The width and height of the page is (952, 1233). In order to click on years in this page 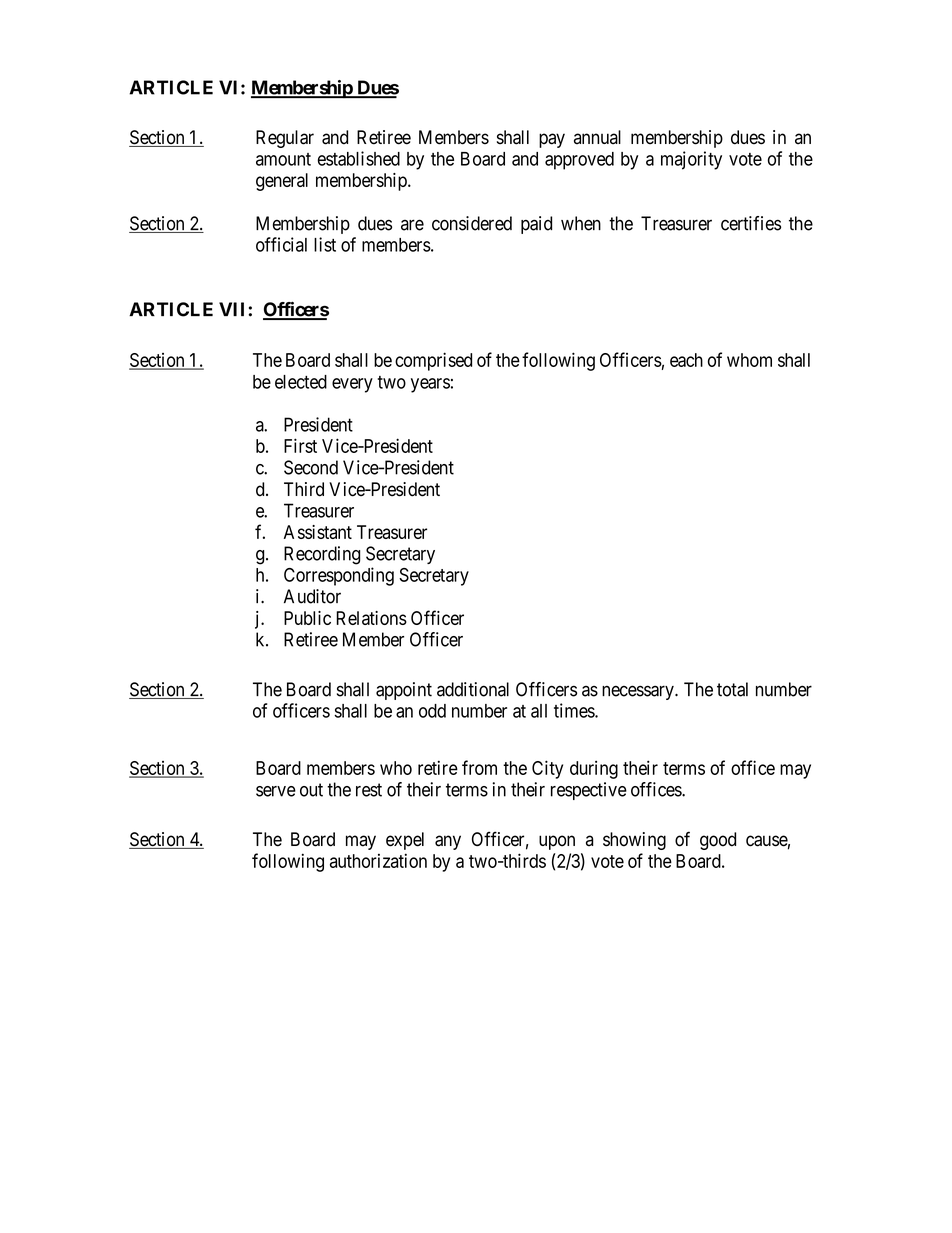, I will do `click(430, 385)`.
